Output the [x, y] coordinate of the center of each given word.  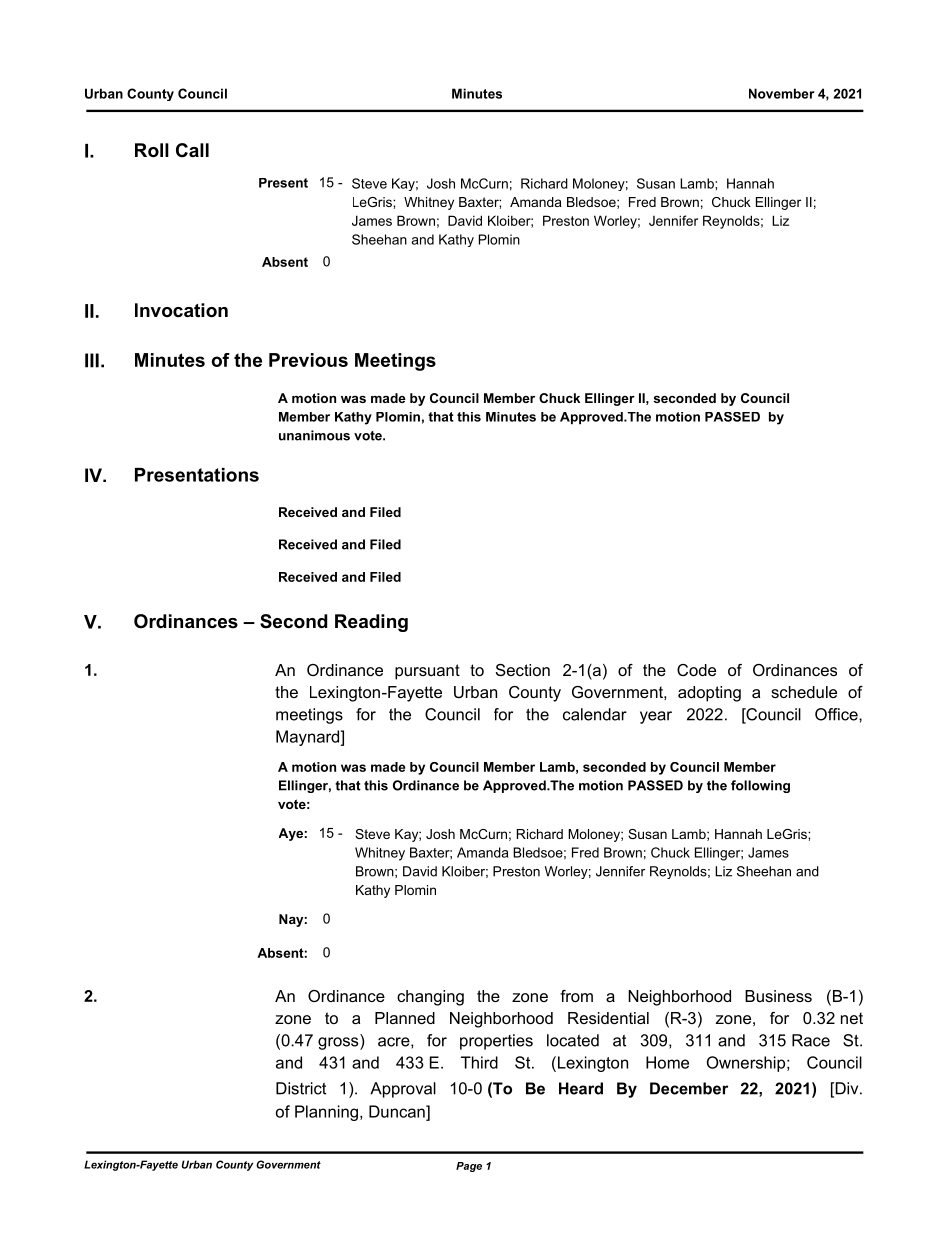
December [689, 1088]
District [301, 1088]
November [782, 93]
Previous [308, 360]
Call [192, 150]
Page [469, 1167]
